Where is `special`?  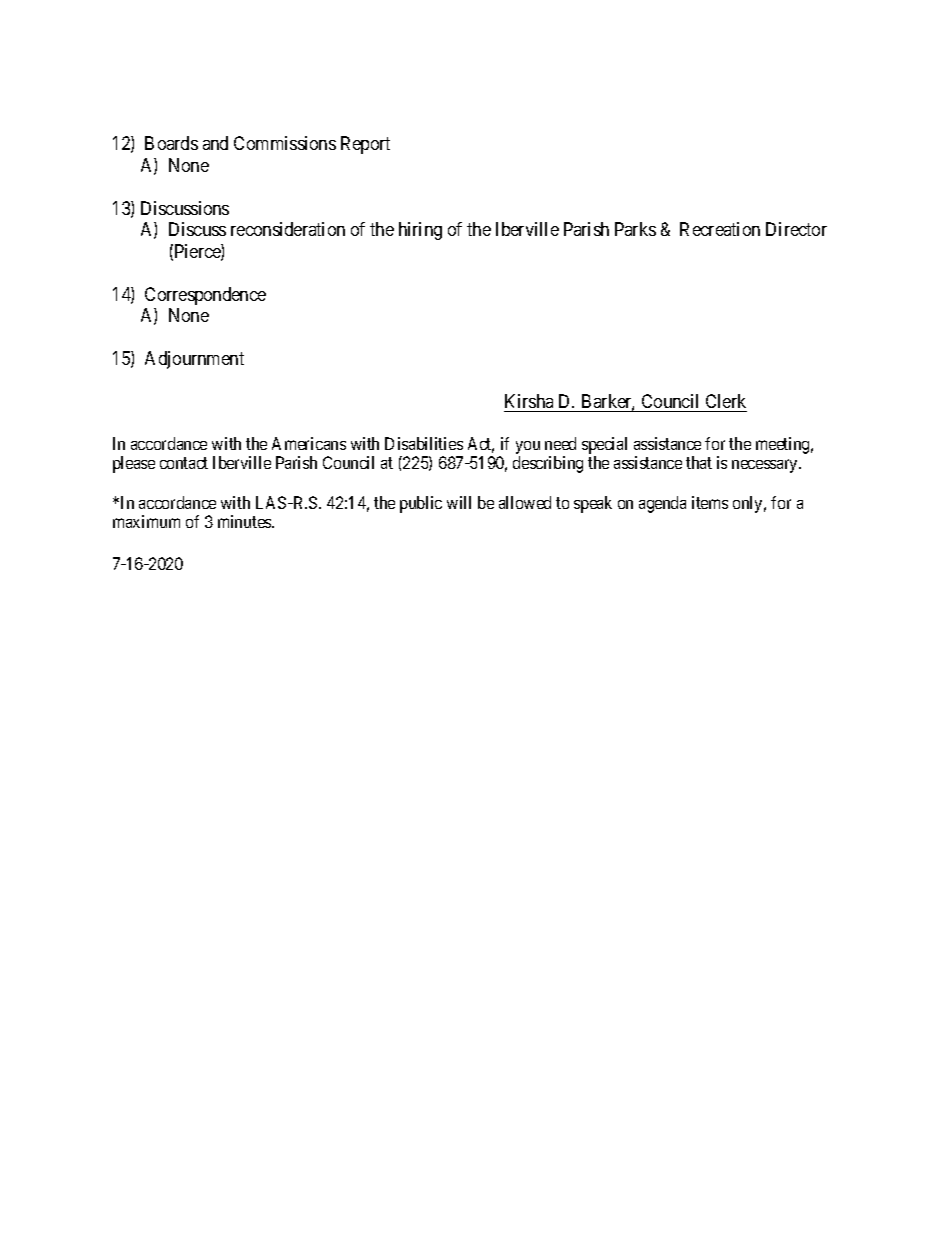 special is located at coordinates (604, 445).
